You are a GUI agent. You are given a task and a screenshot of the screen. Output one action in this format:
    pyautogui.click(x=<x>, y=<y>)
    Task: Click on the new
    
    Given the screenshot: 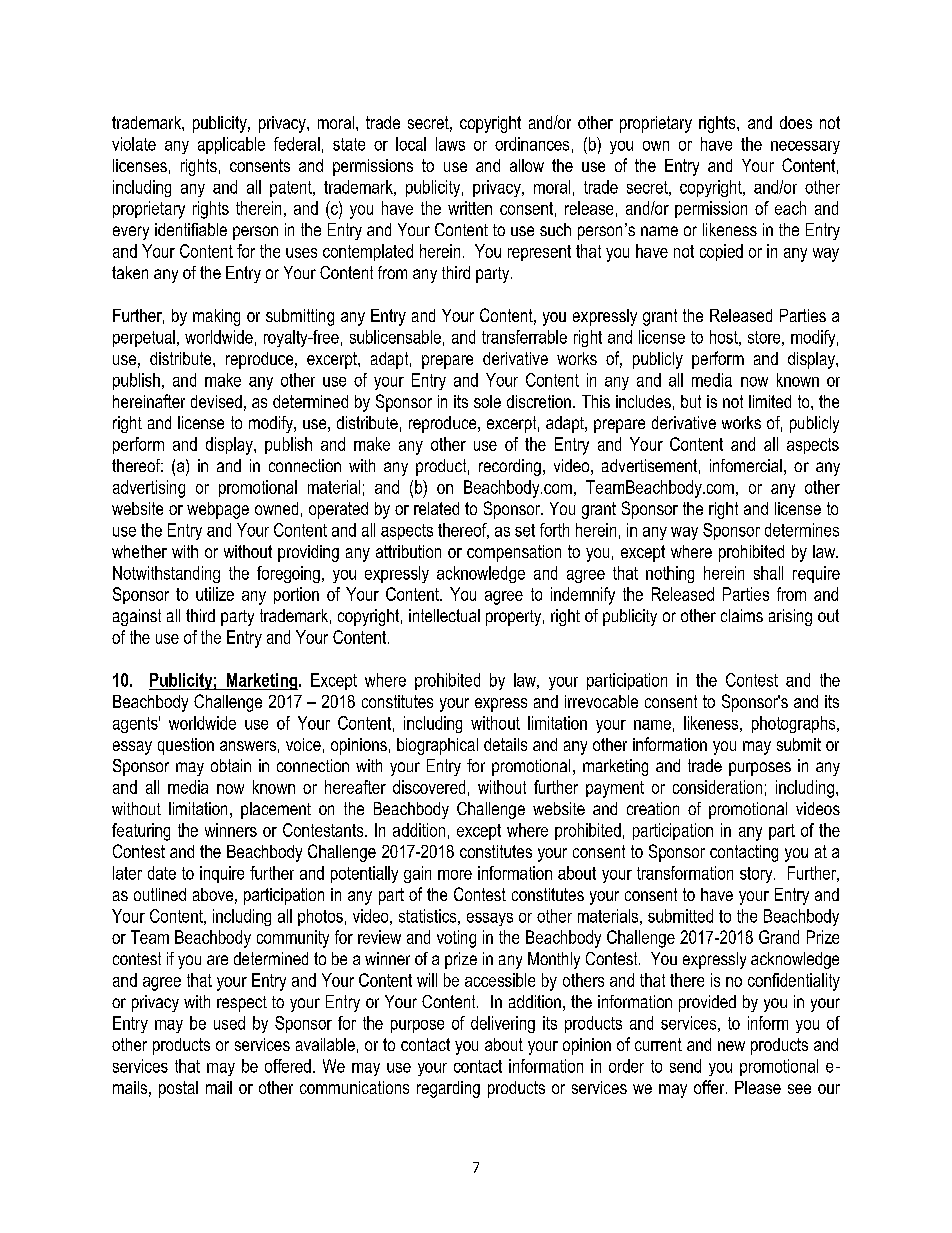 What is the action you would take?
    pyautogui.click(x=731, y=1046)
